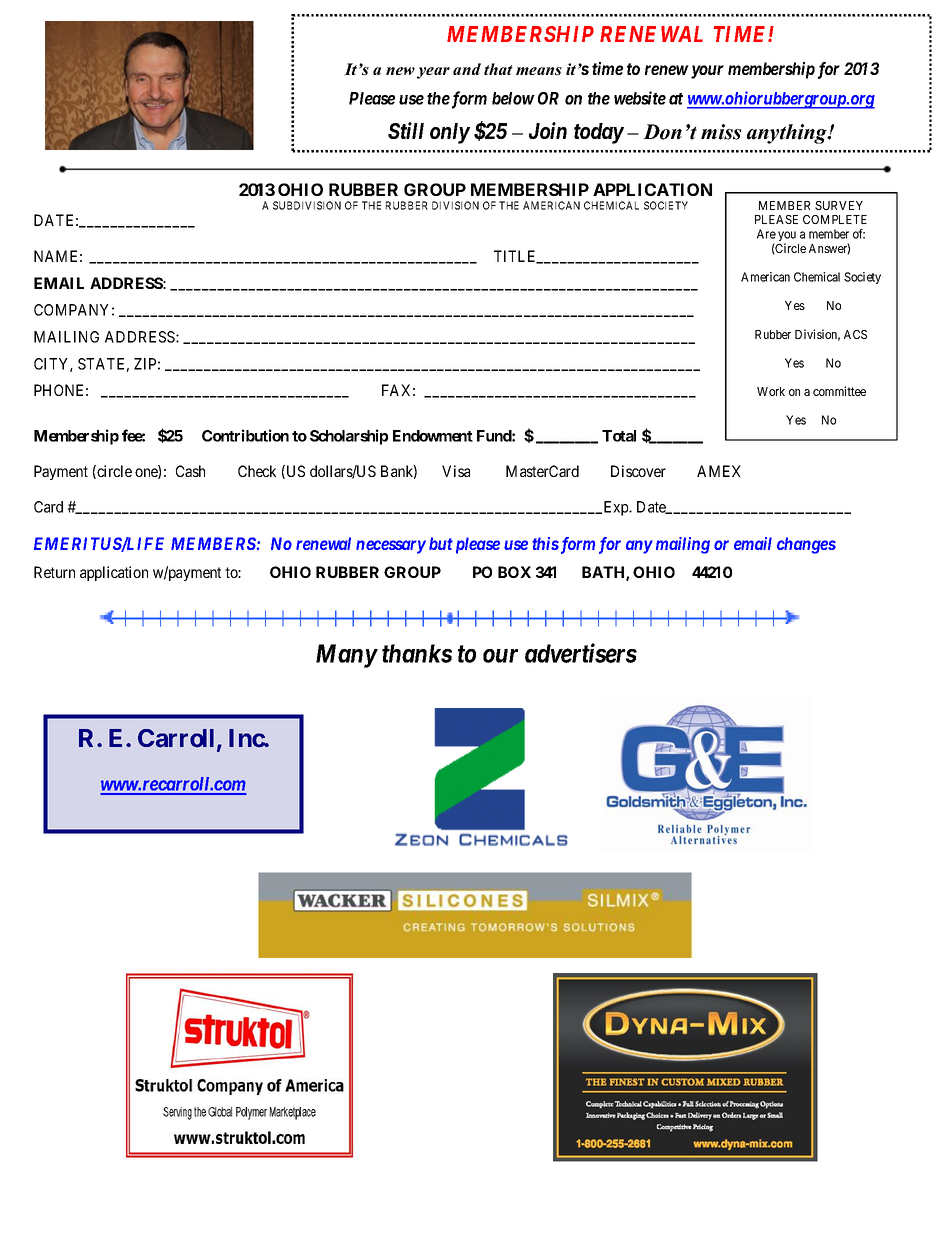  What do you see at coordinates (706, 72) in the document?
I see `your` at bounding box center [706, 72].
